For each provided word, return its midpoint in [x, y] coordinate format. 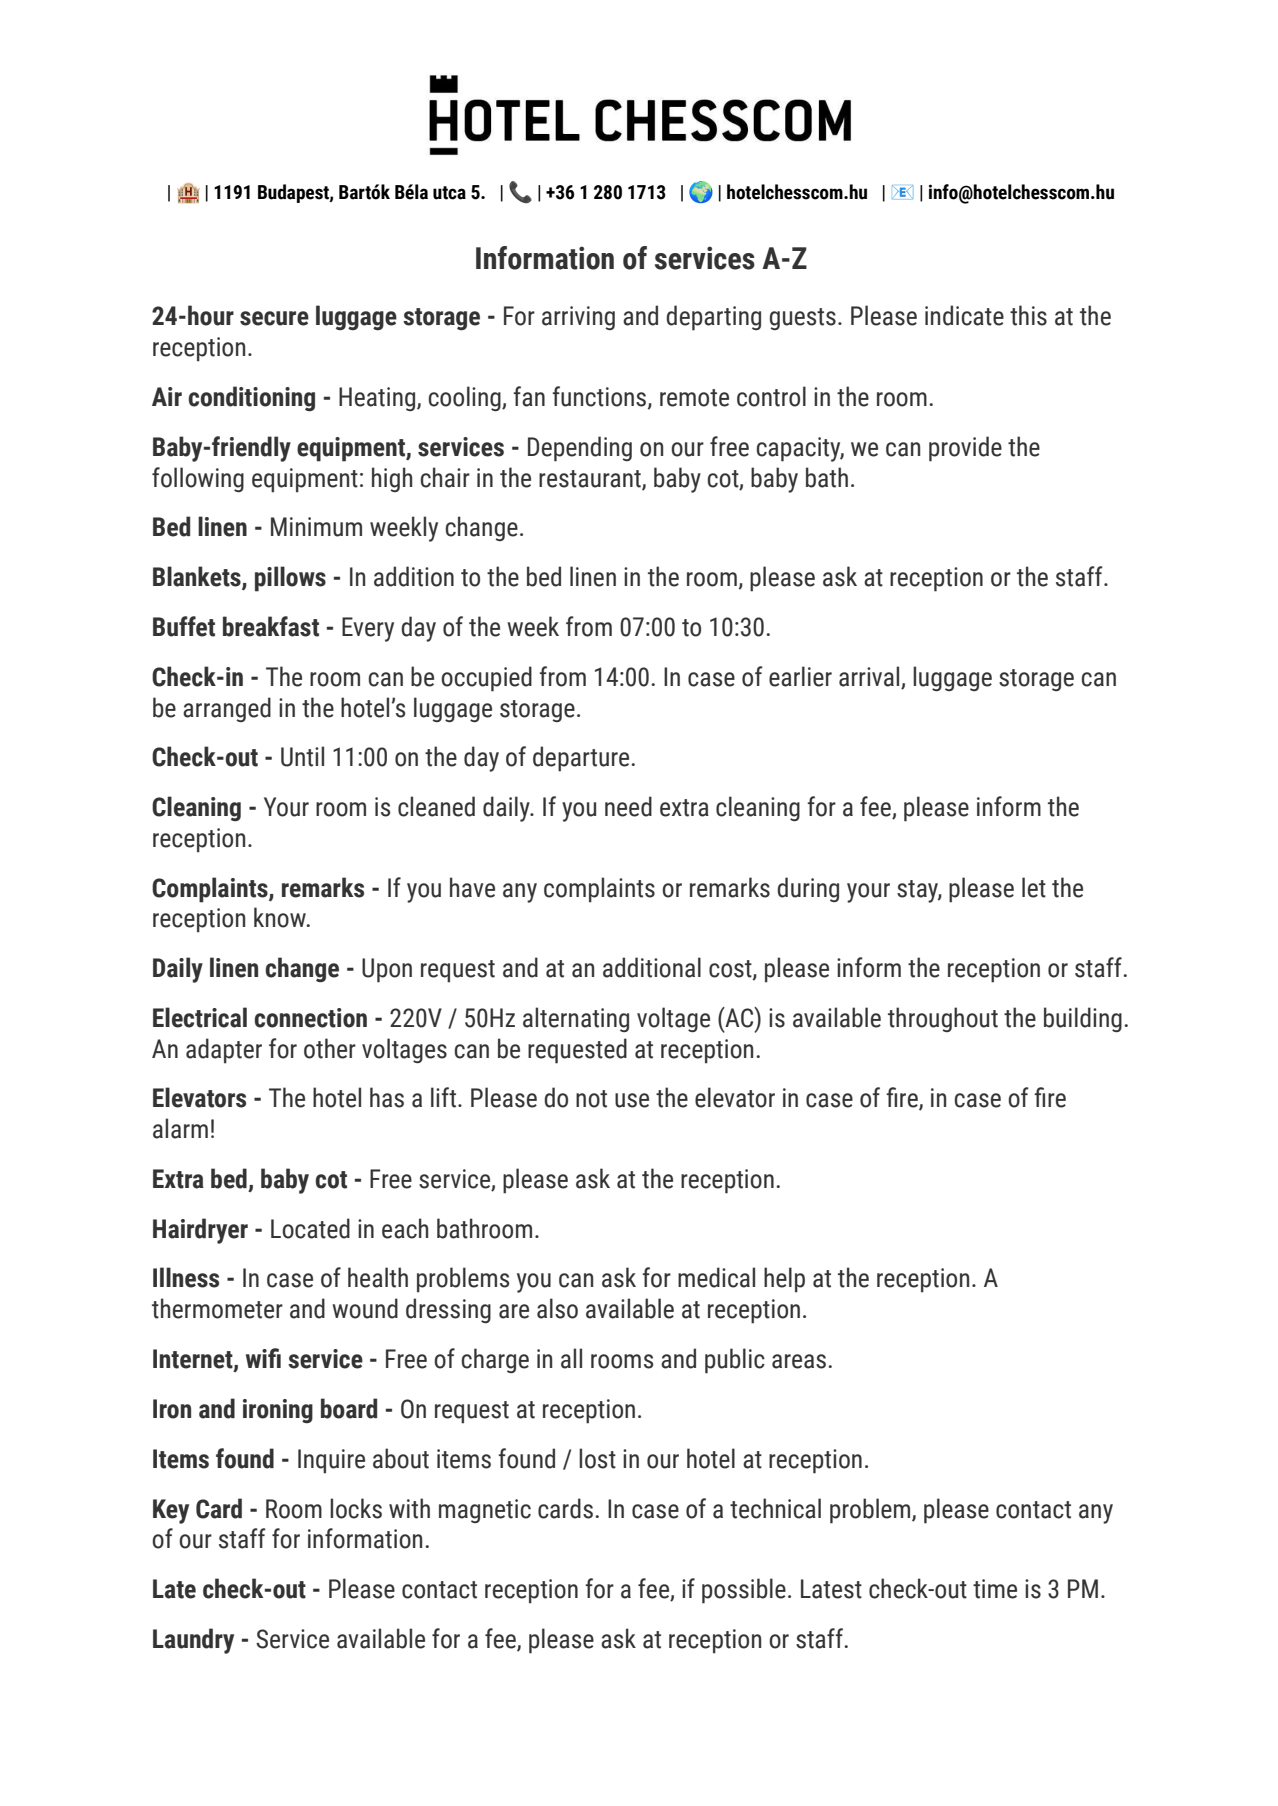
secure [274, 318]
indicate [964, 315]
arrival [870, 677]
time [995, 1589]
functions [600, 397]
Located [310, 1228]
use [632, 1100]
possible [744, 1591]
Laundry [193, 1641]
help [784, 1280]
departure [582, 759]
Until [302, 756]
